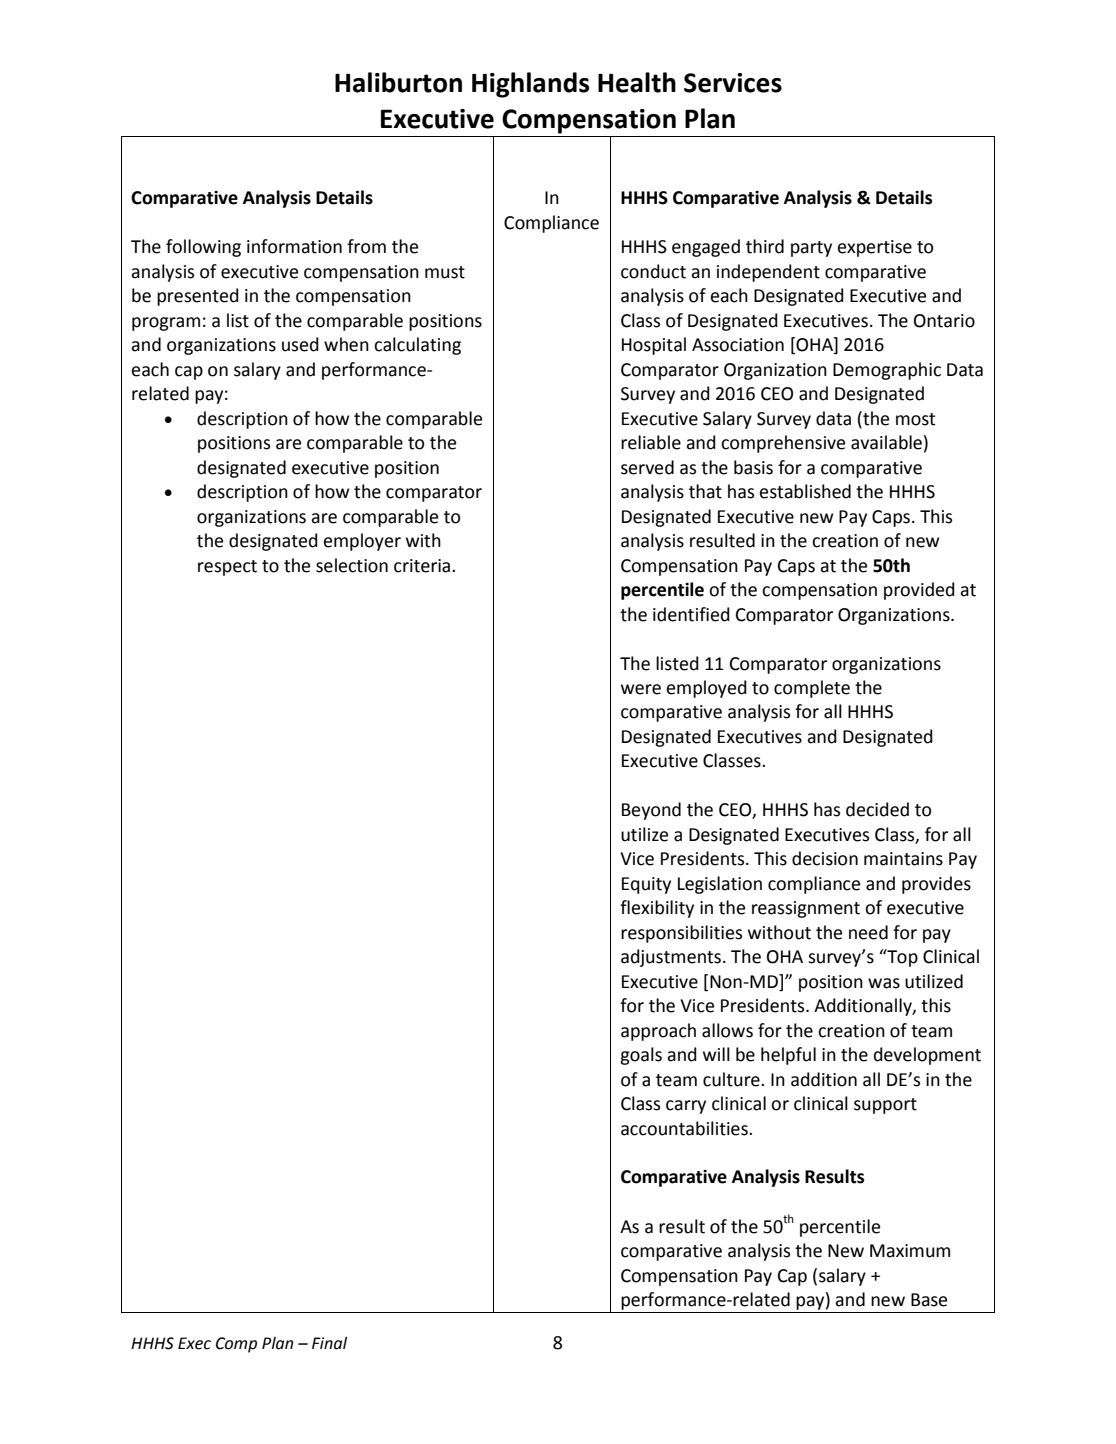  I want to click on respect, so click(227, 568).
